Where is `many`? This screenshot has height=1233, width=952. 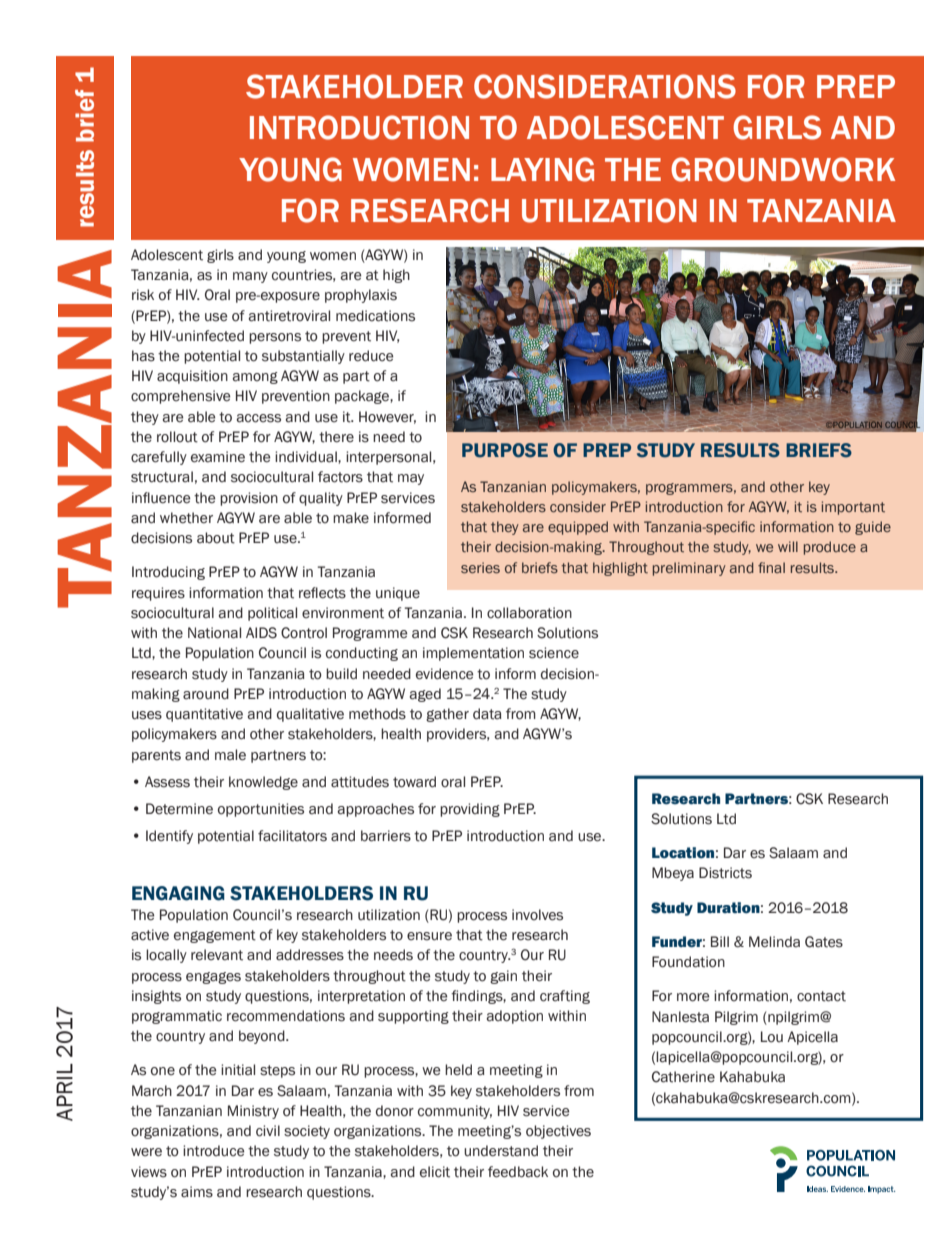 many is located at coordinates (250, 277).
